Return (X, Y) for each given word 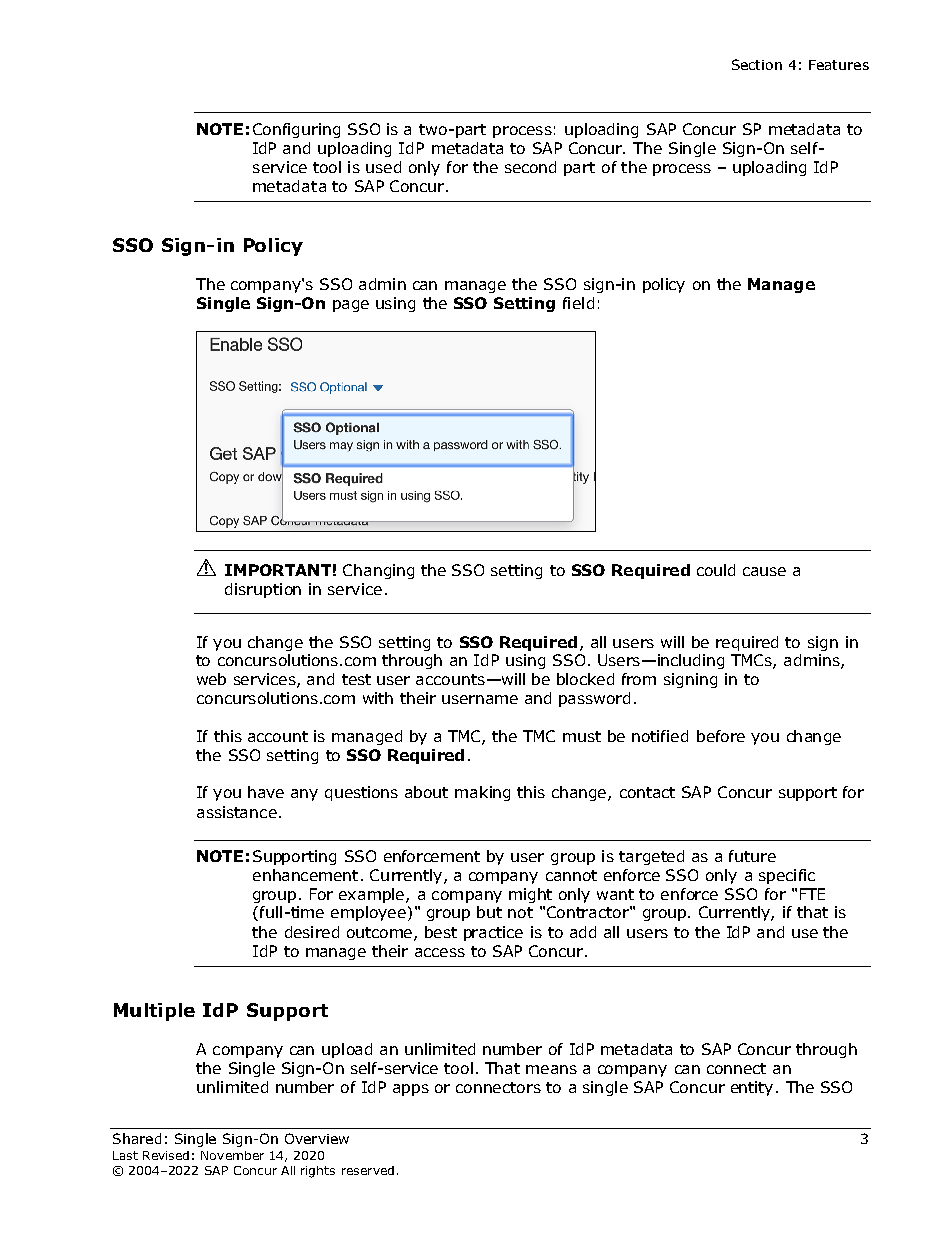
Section (757, 64)
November (232, 1155)
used (383, 167)
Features (839, 65)
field (578, 303)
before (721, 736)
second (530, 167)
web (211, 679)
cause (764, 571)
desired (312, 932)
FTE (812, 894)
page (351, 306)
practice (493, 933)
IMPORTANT (278, 570)
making (482, 793)
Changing (378, 571)
